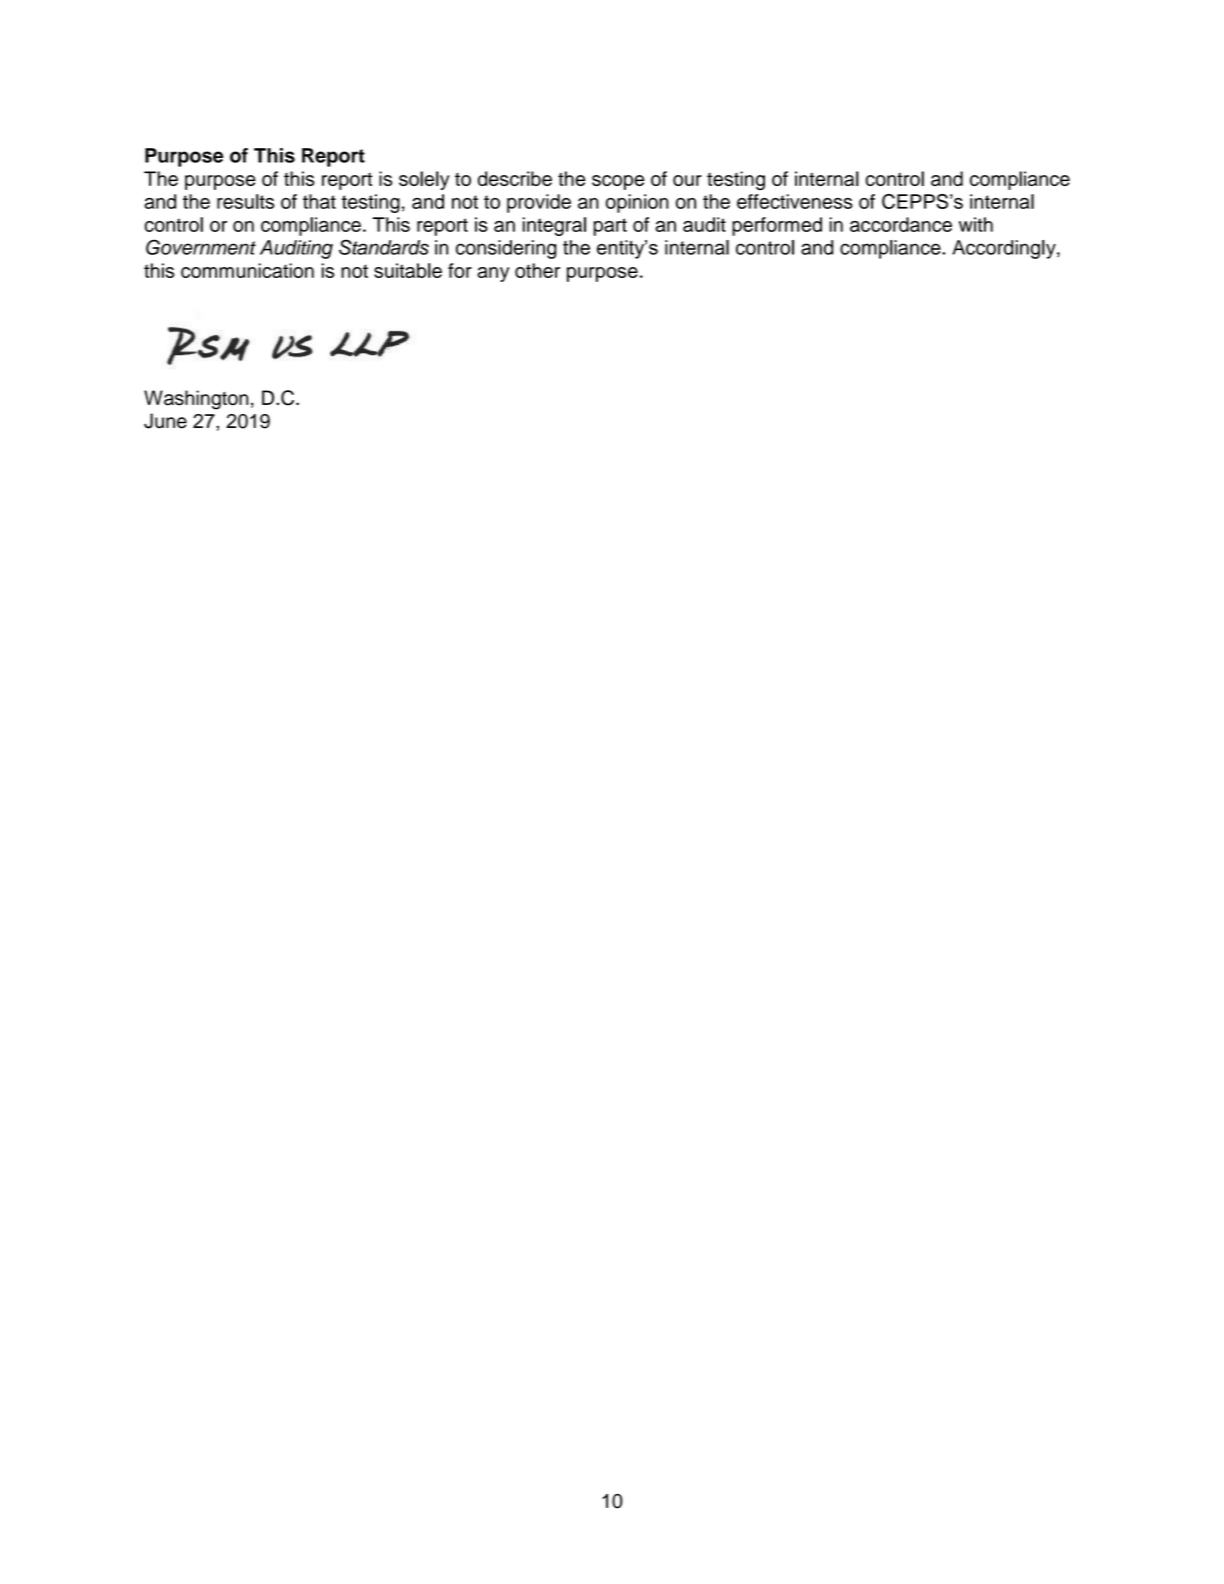 The height and width of the page is (1584, 1224). I want to click on results, so click(245, 201).
